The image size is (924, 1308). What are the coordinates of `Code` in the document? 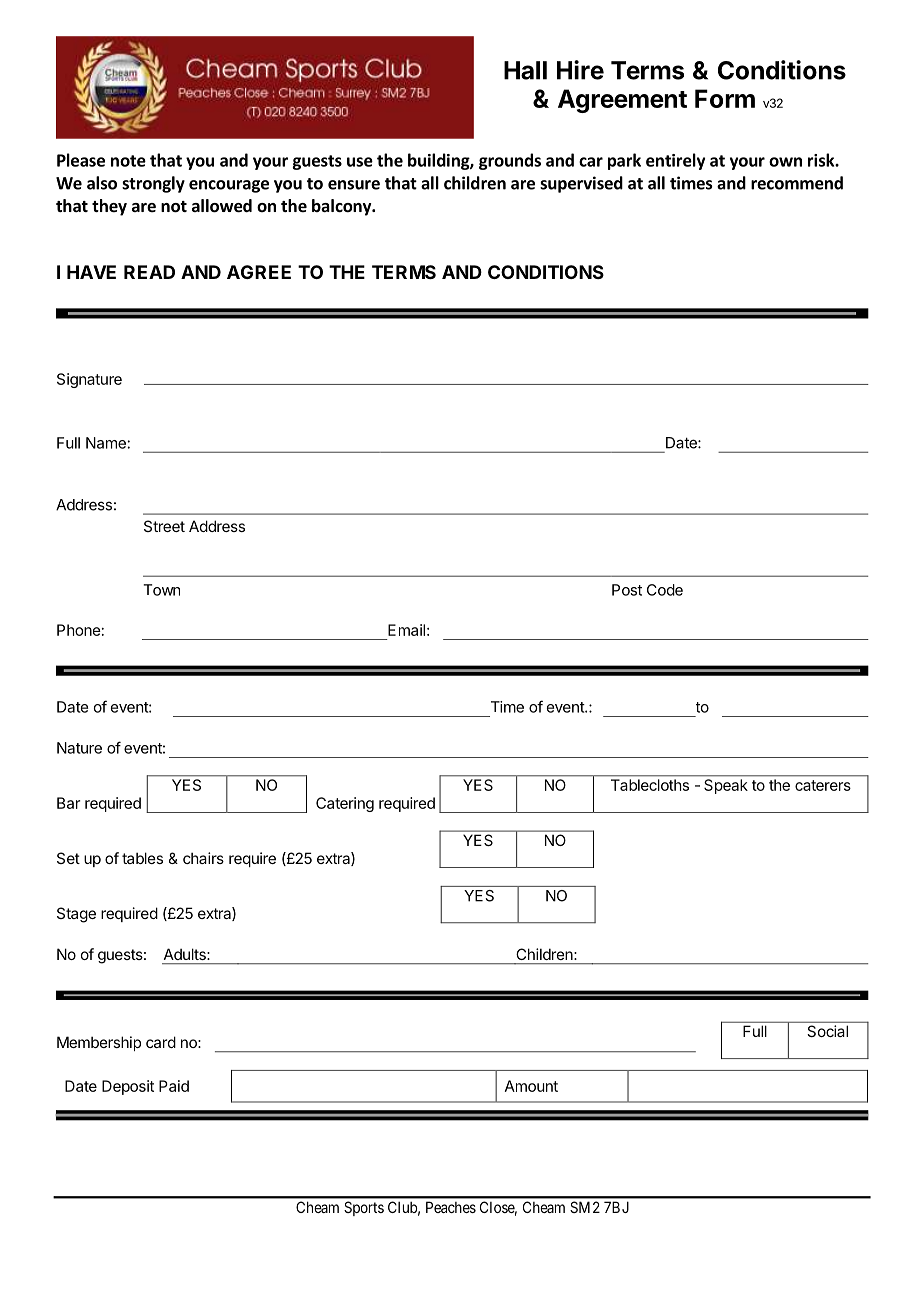 It's located at (665, 590).
